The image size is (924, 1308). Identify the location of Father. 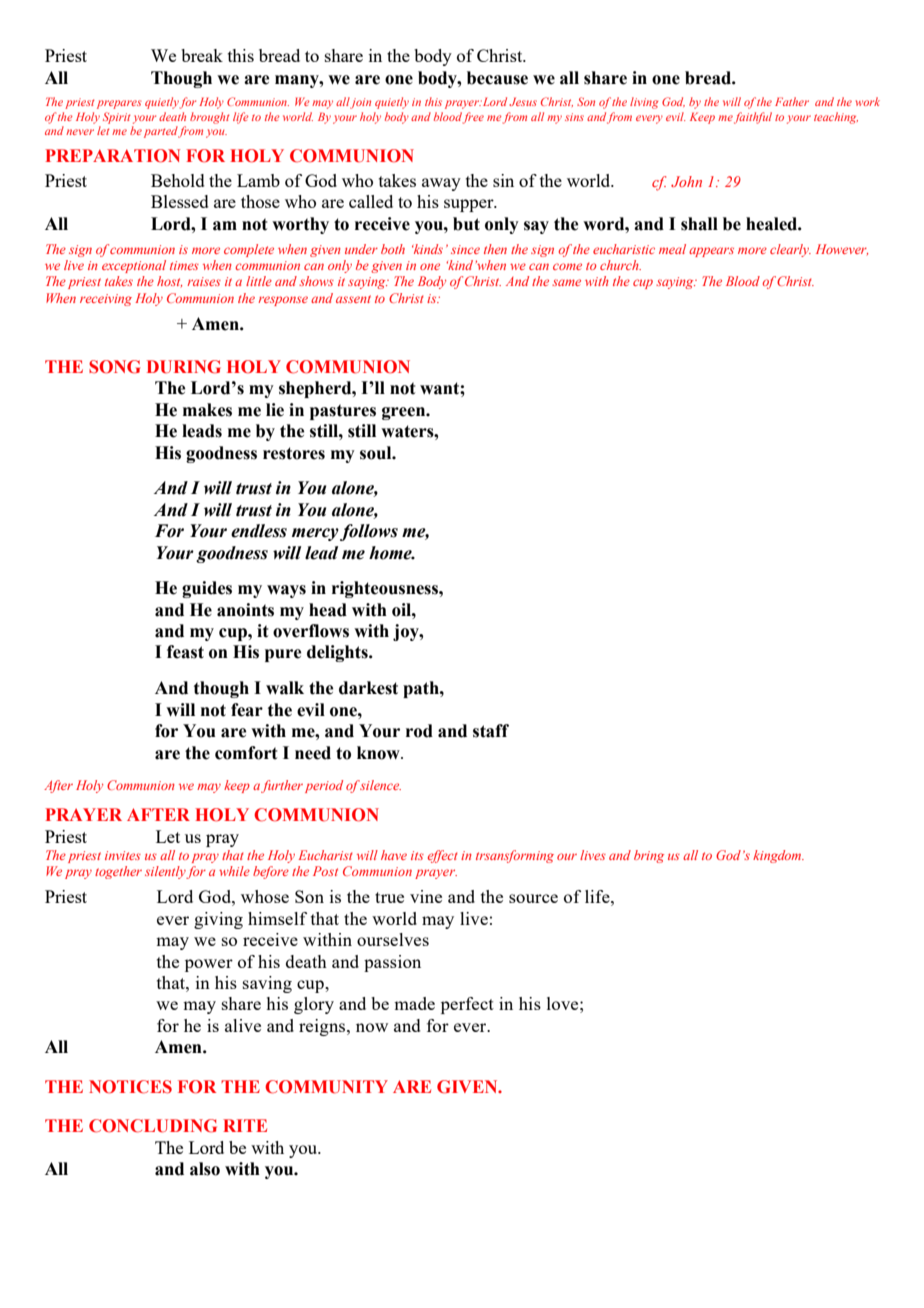
(792, 101).
